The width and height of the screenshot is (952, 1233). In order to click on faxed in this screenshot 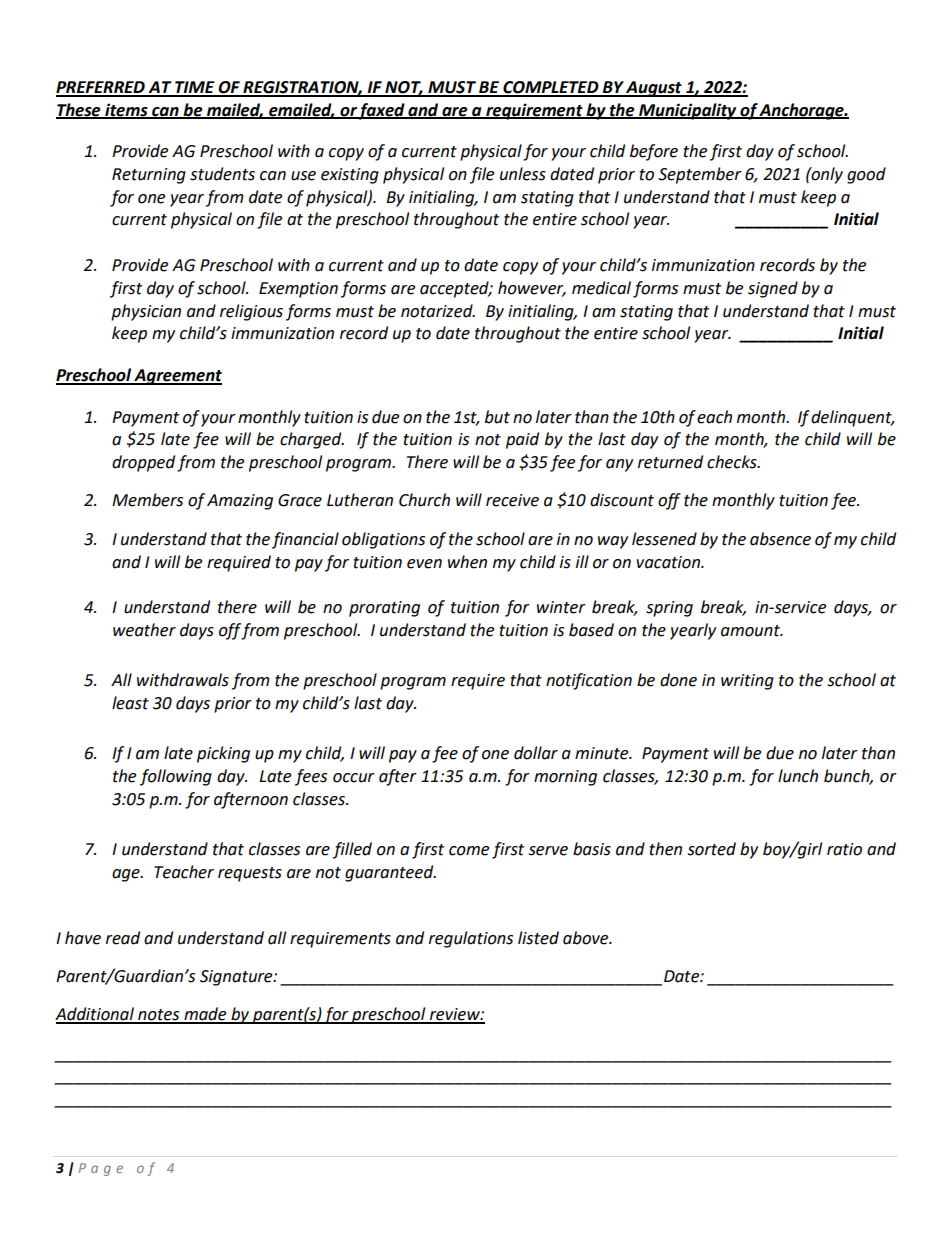, I will do `click(382, 111)`.
